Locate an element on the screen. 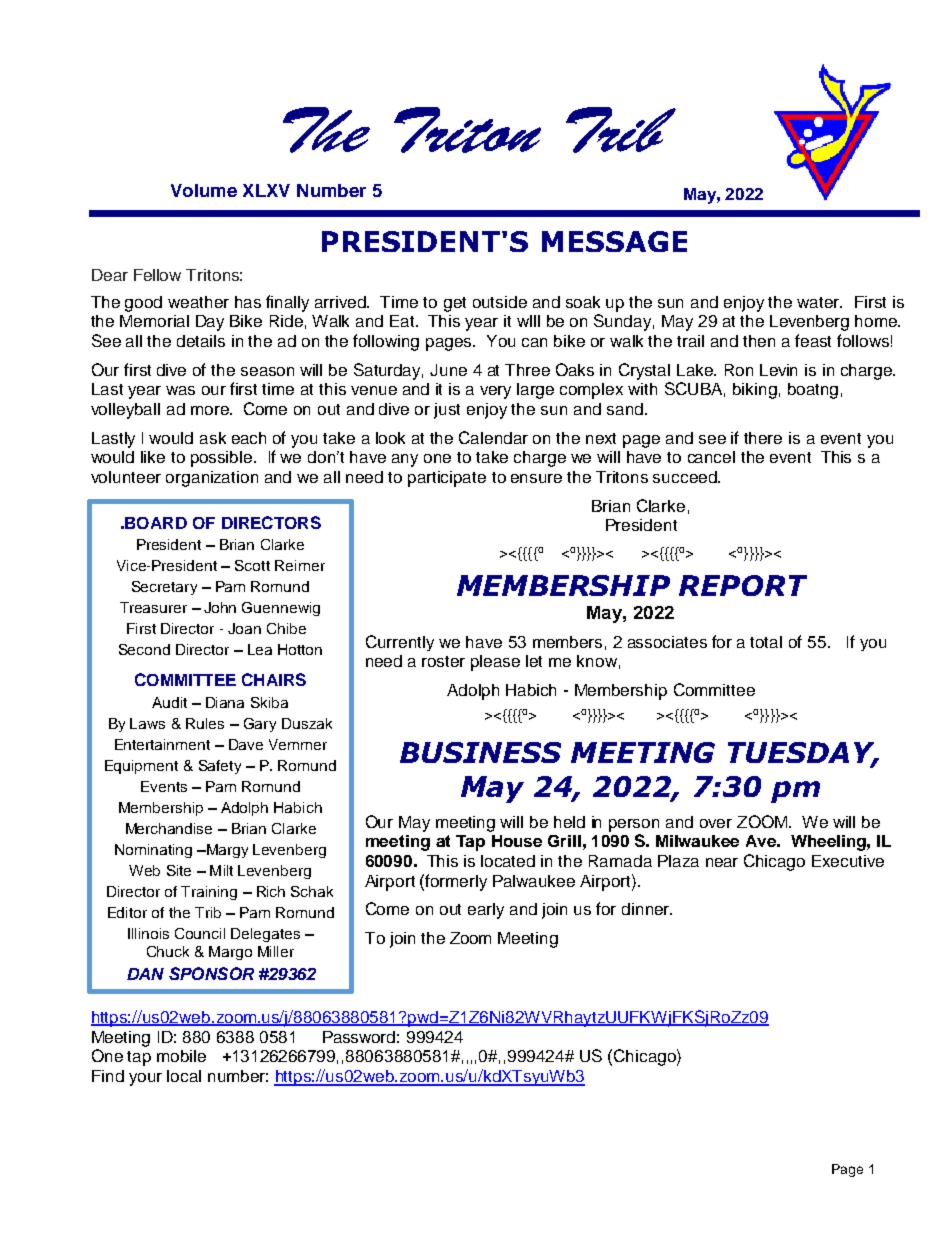  please is located at coordinates (495, 663).
